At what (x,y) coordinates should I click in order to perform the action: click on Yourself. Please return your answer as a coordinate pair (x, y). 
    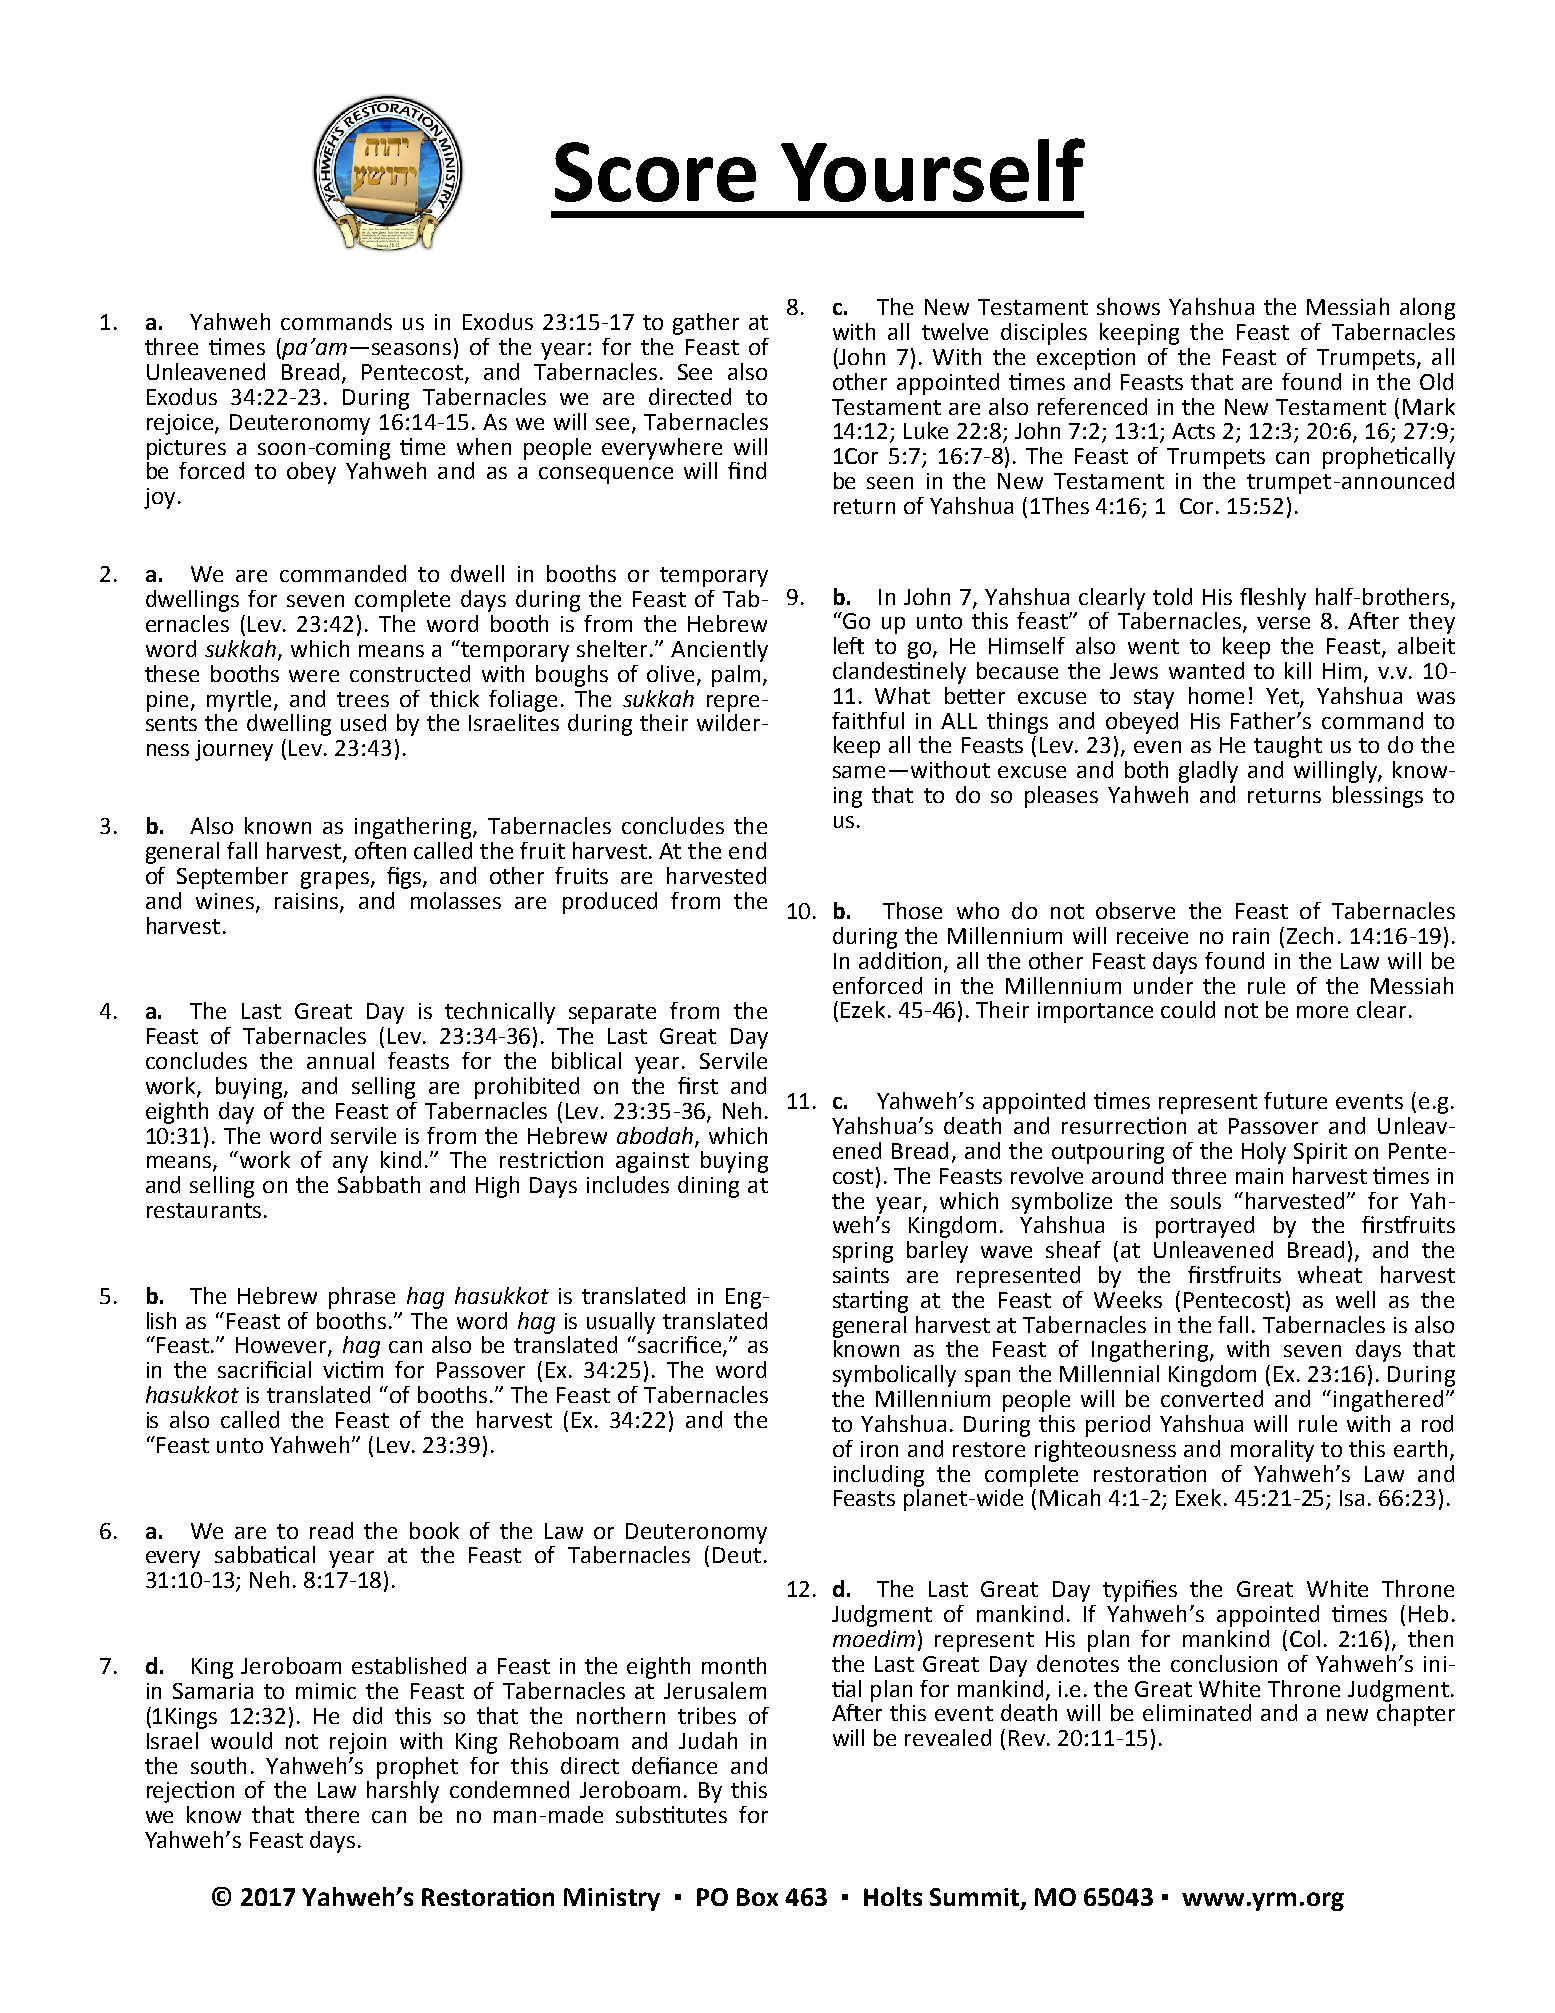
    Looking at the image, I should click on (933, 170).
